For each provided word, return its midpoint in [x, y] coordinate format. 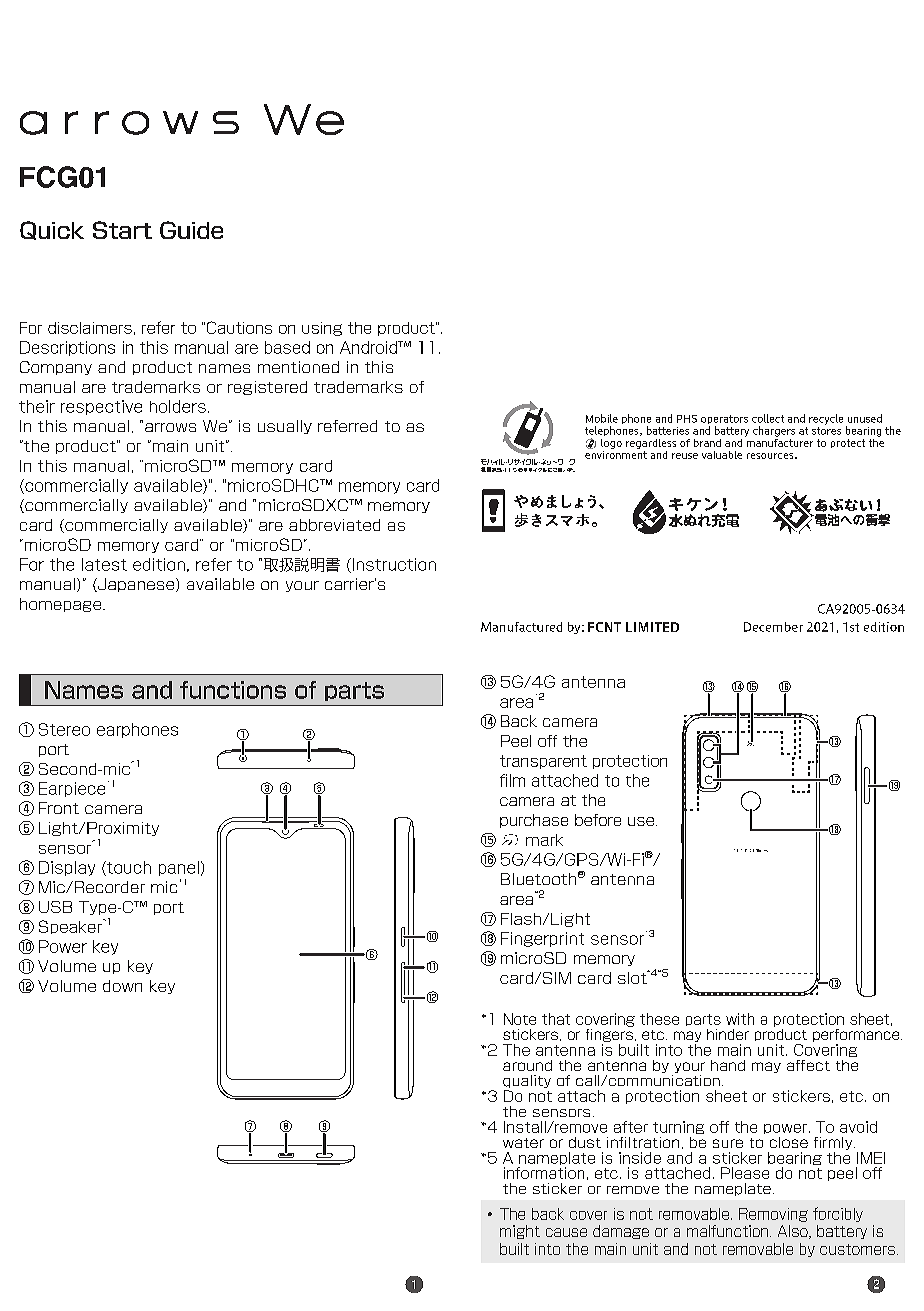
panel [179, 868]
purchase [534, 821]
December [773, 627]
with [740, 1019]
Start [122, 230]
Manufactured [521, 627]
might [520, 1232]
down [122, 986]
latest [104, 564]
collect [768, 418]
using [322, 329]
